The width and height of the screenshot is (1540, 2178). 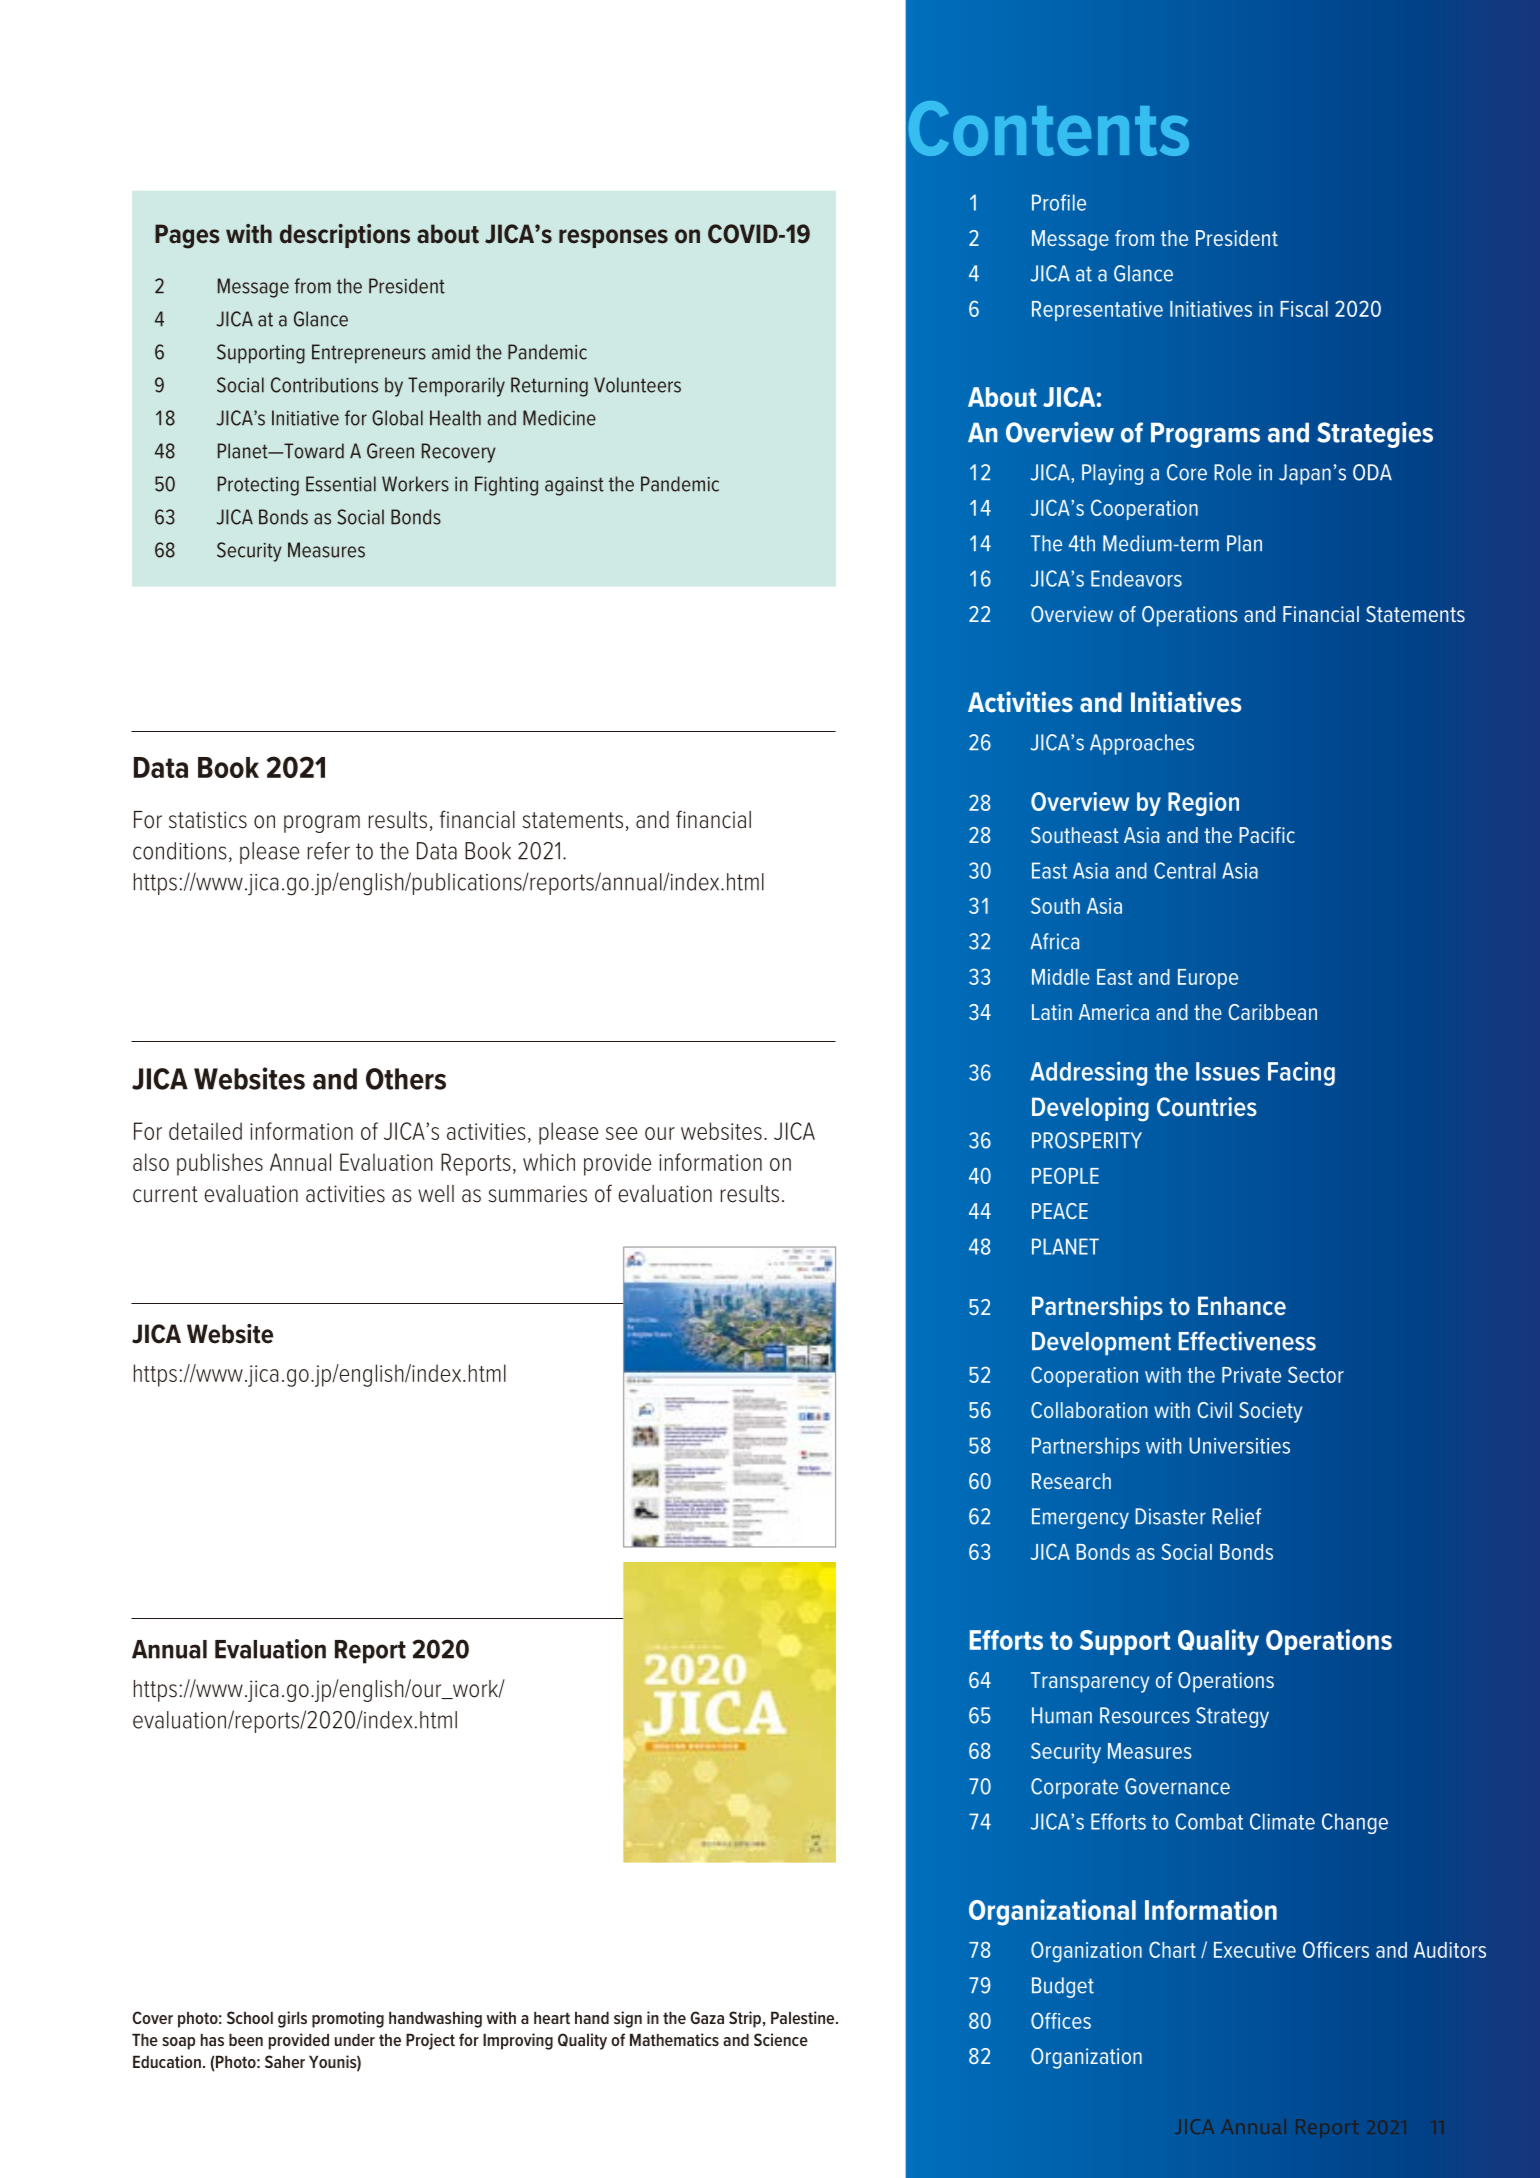 I want to click on Fiscal, so click(x=1304, y=309).
